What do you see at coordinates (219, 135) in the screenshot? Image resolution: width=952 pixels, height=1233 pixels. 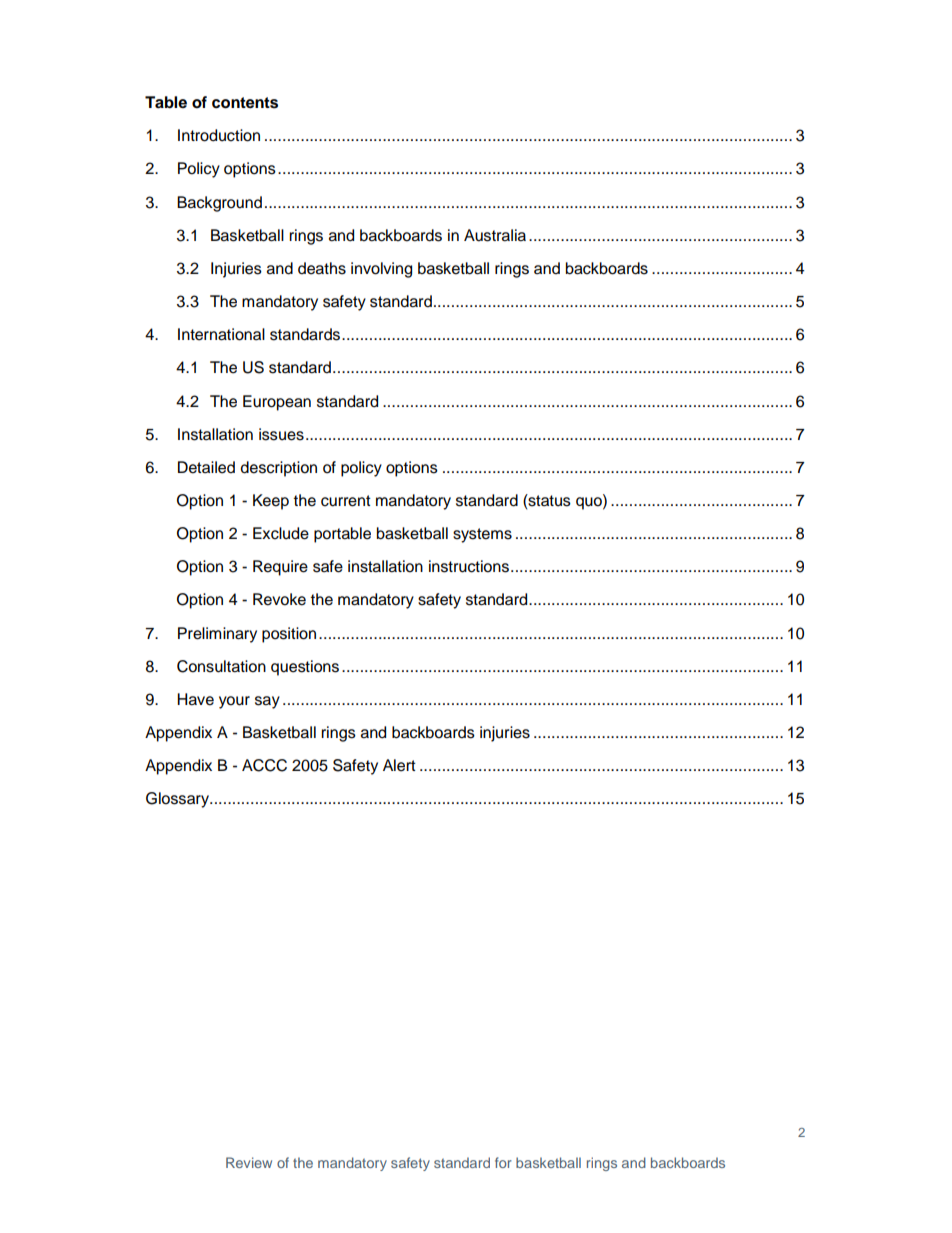 I see `Introduction` at bounding box center [219, 135].
